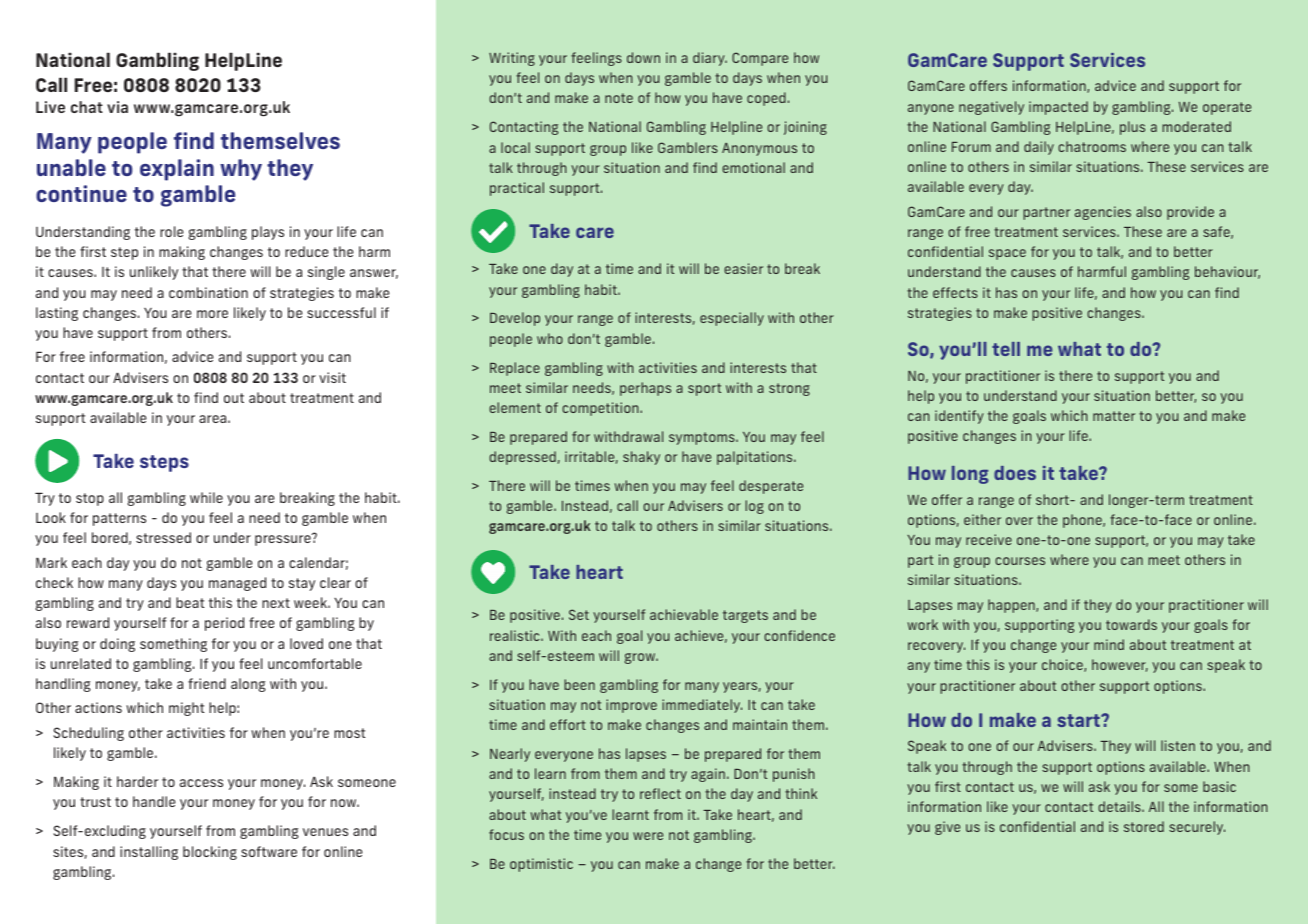 The image size is (1308, 924). I want to click on were, so click(648, 836).
